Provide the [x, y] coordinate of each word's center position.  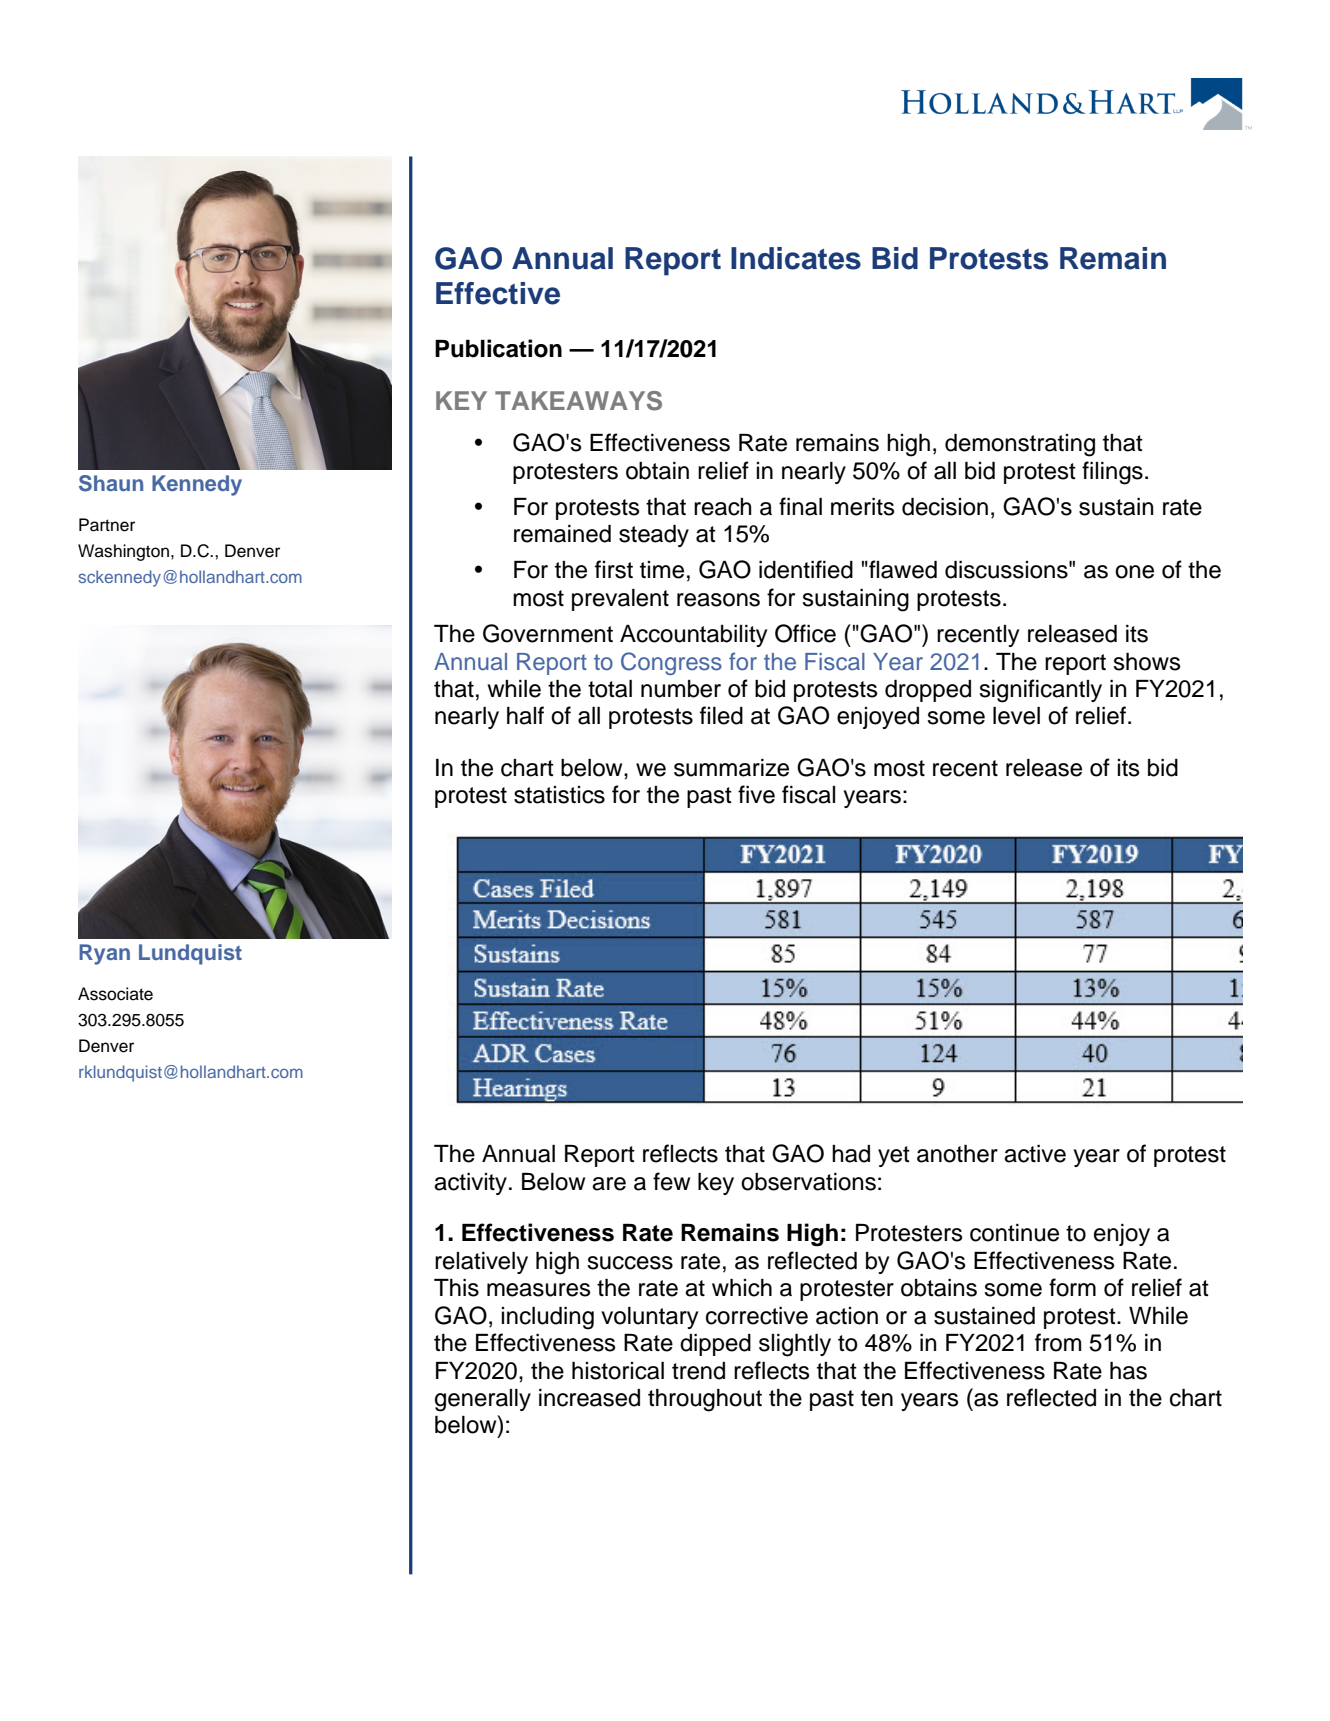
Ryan [104, 954]
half [525, 715]
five [756, 794]
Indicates [796, 258]
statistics [559, 795]
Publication [498, 348]
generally [483, 1400]
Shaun [111, 483]
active [1035, 1154]
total [610, 689]
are [609, 1184]
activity [470, 1184]
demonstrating [1020, 445]
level [1016, 716]
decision [945, 507]
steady [654, 536]
